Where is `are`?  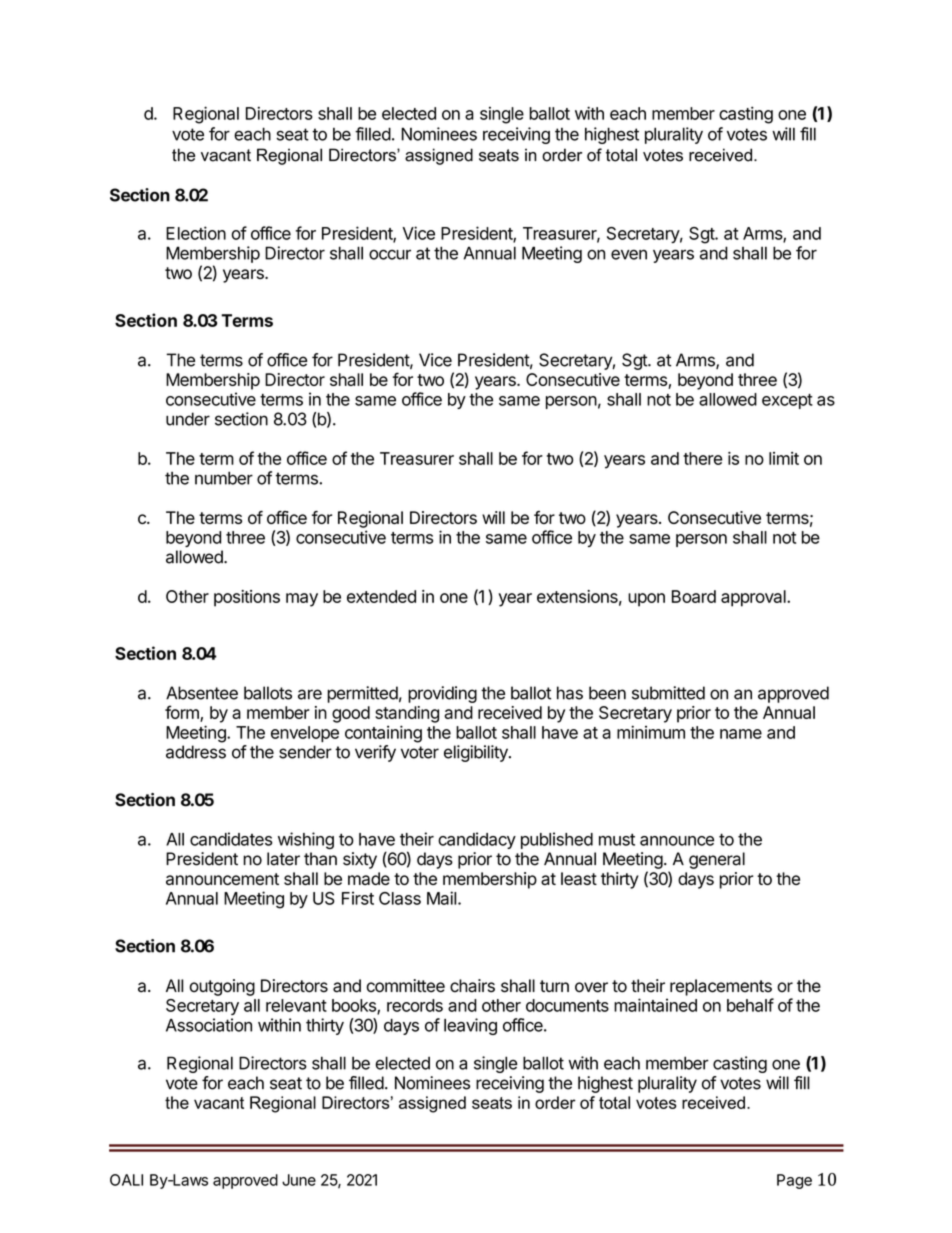 are is located at coordinates (310, 694).
